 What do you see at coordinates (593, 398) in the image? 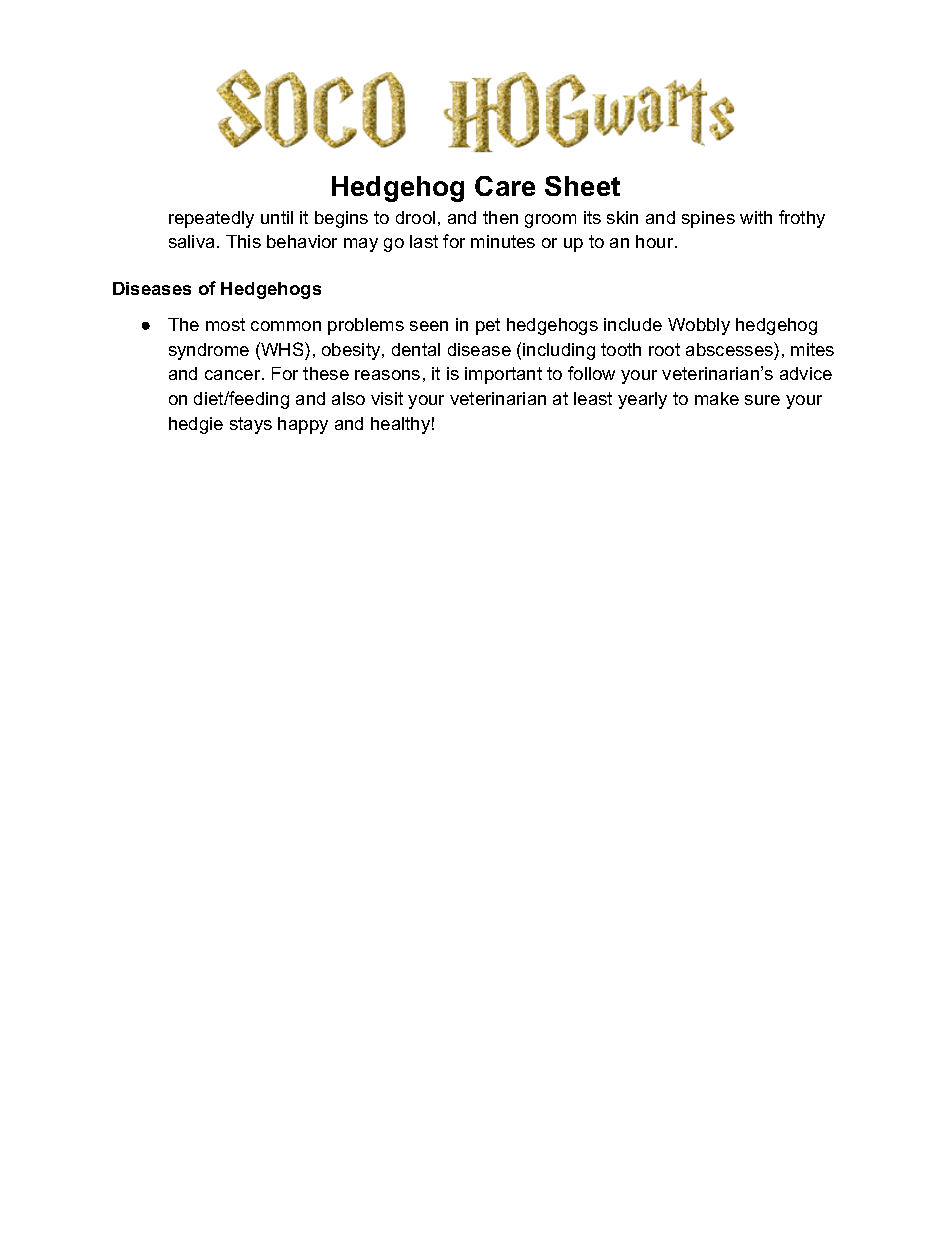
I see `least` at bounding box center [593, 398].
